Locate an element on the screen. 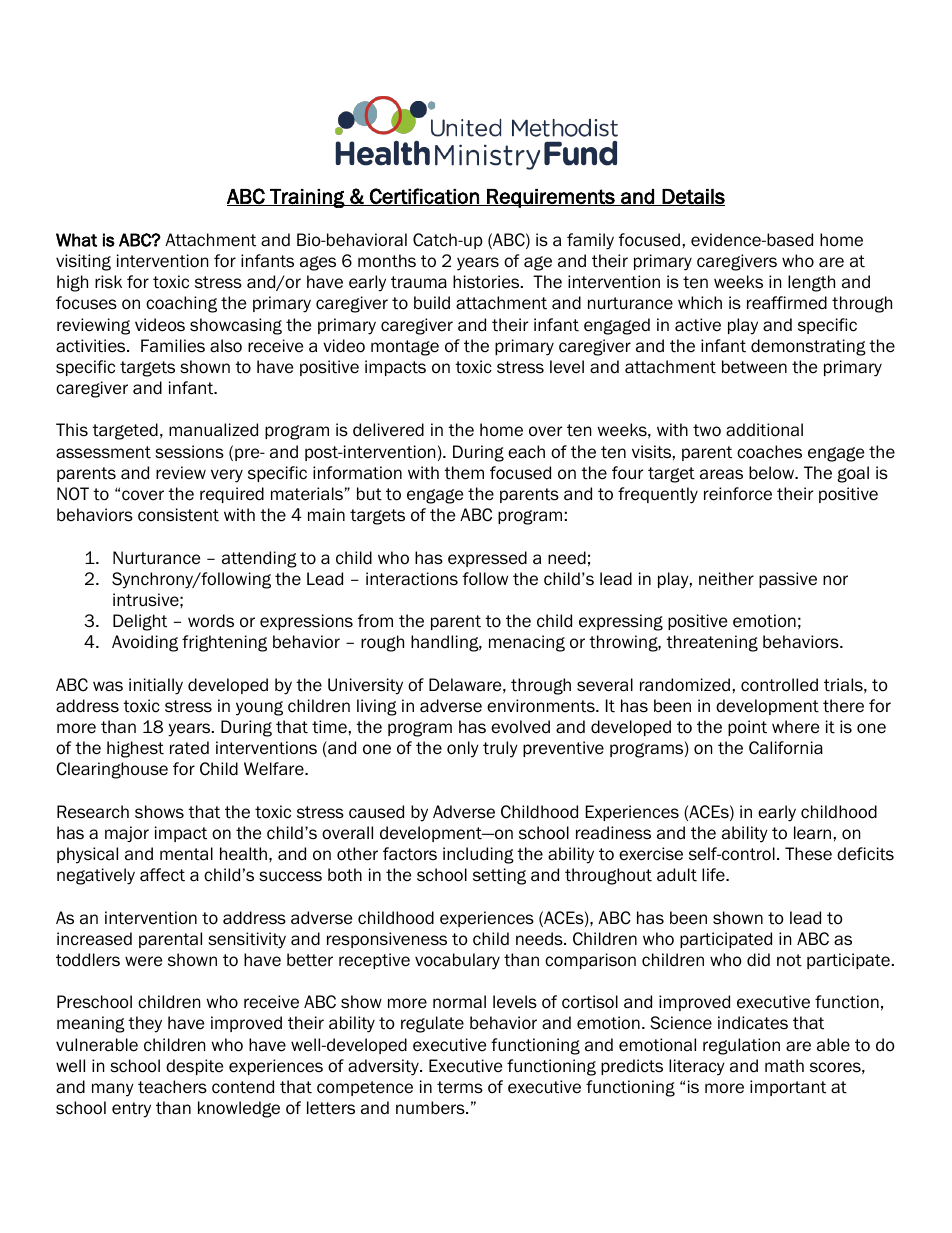 The height and width of the screenshot is (1233, 952). Details is located at coordinates (693, 197).
